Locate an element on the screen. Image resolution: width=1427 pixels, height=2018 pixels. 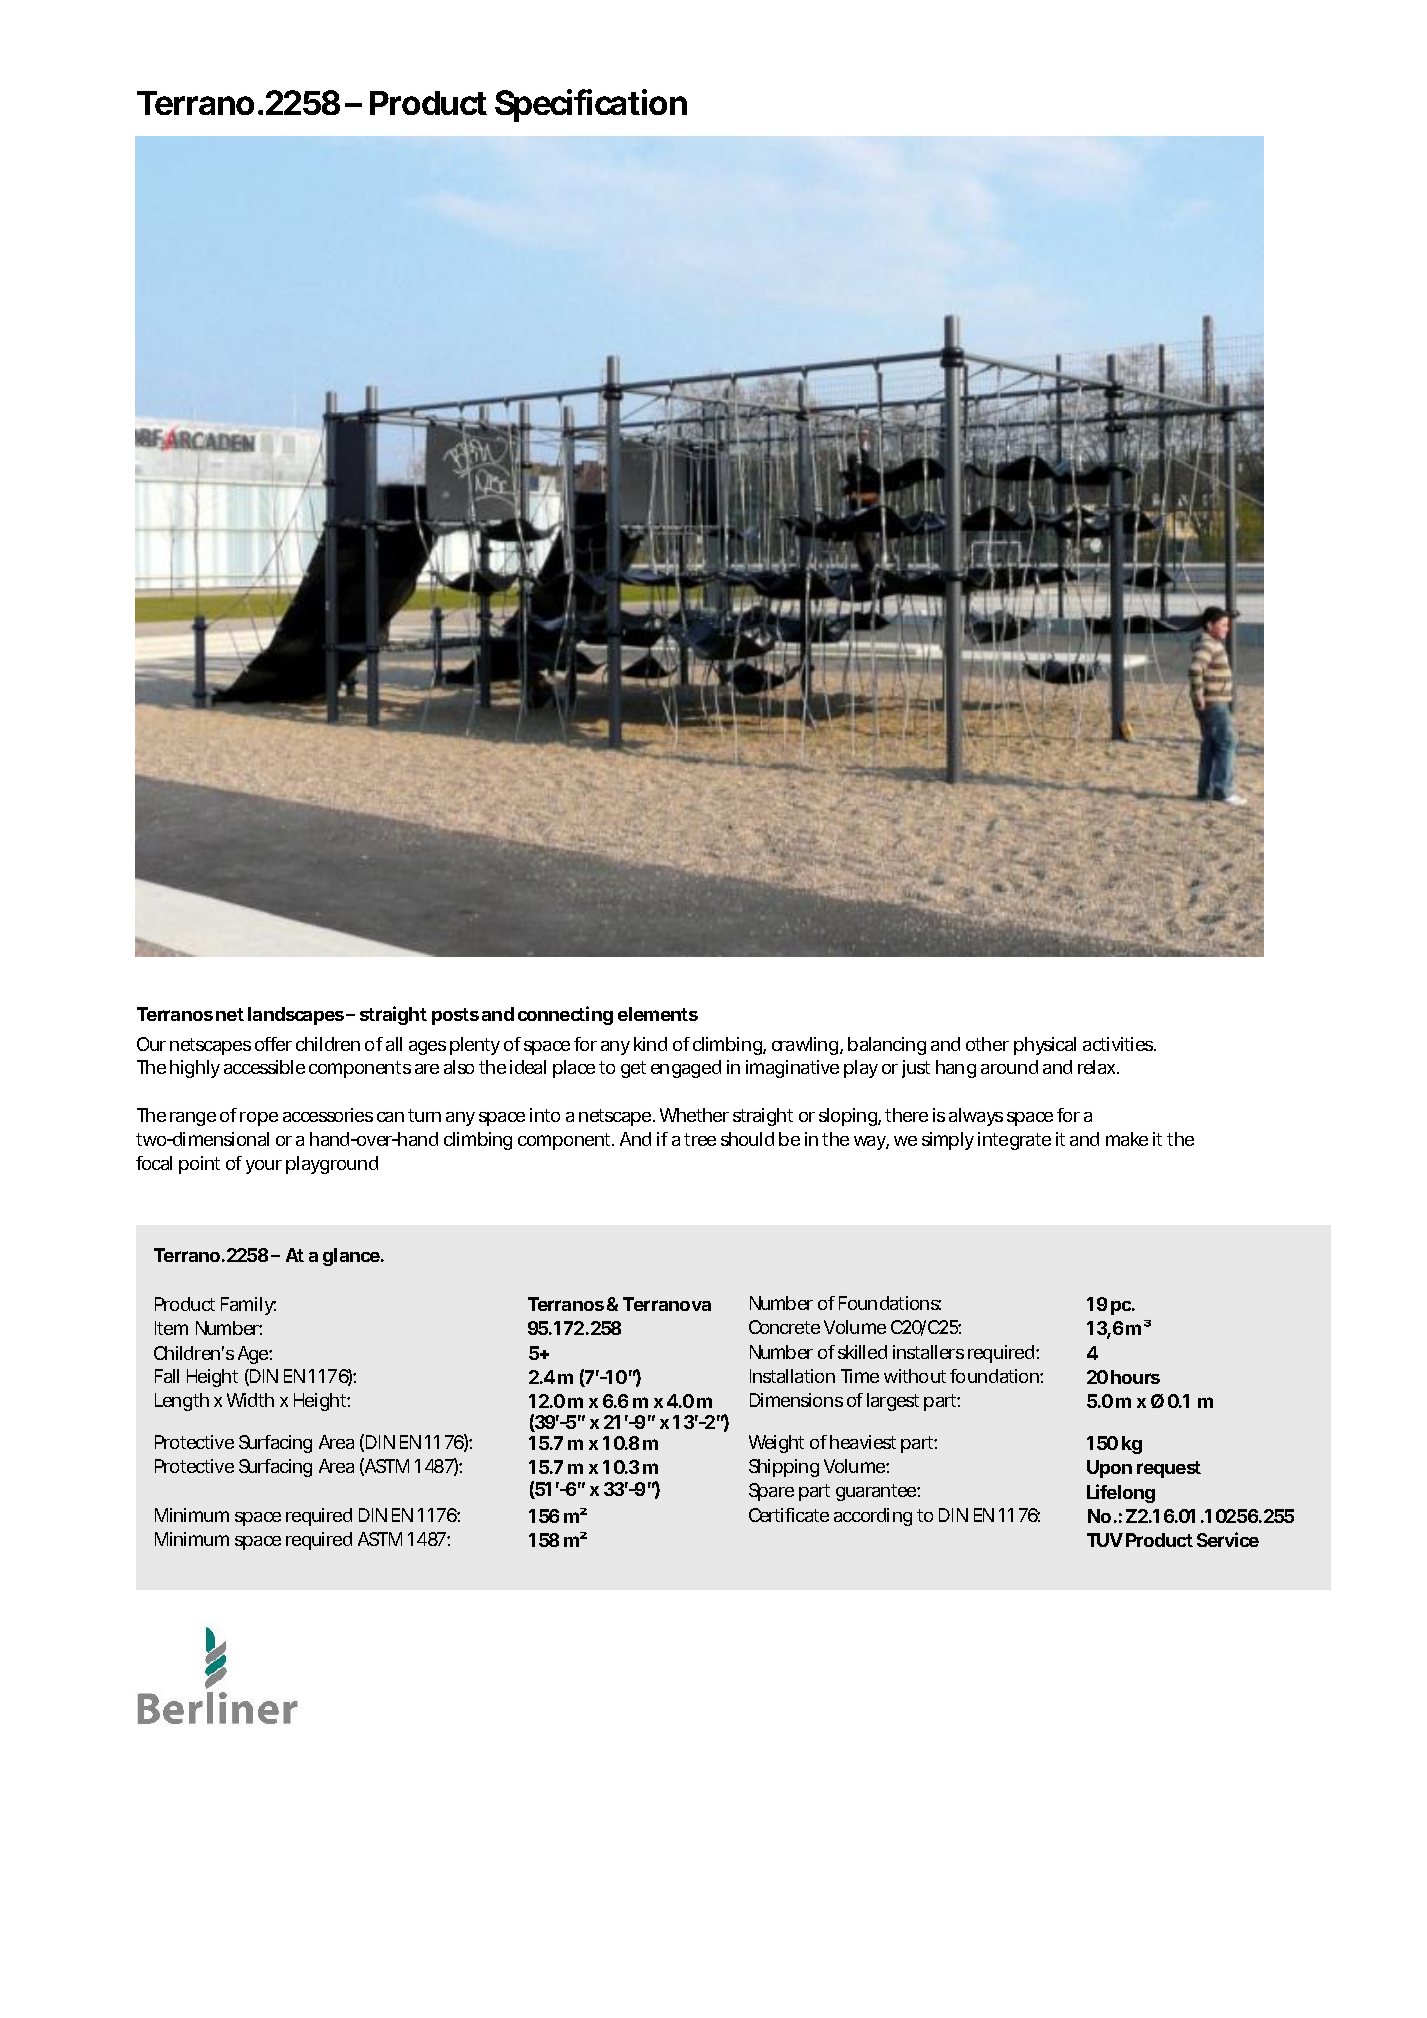
Specification is located at coordinates (591, 105).
